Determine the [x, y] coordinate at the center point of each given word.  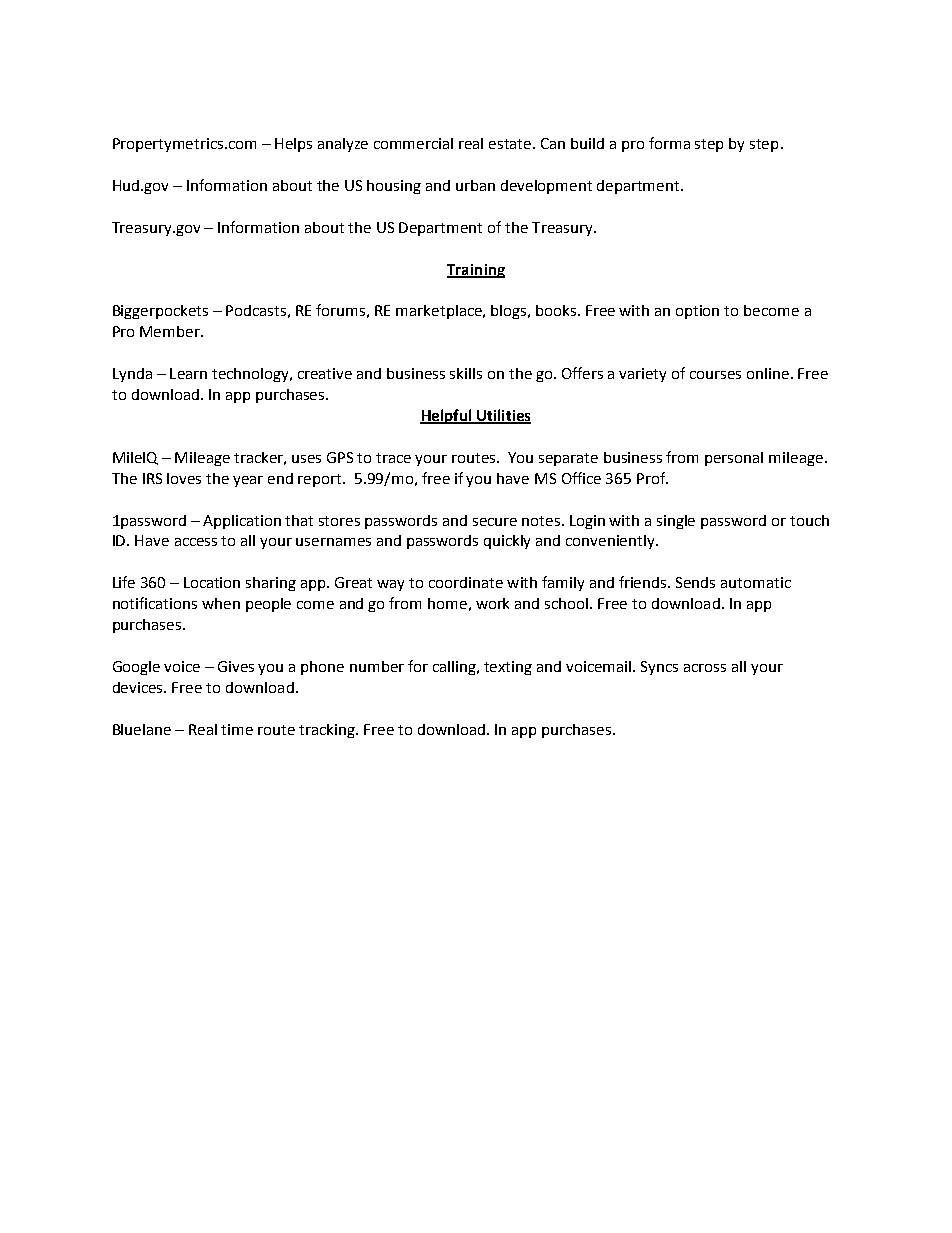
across [705, 668]
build [587, 143]
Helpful [447, 416]
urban [475, 185]
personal [734, 459]
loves [184, 478]
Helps [293, 145]
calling [456, 668]
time [237, 729]
